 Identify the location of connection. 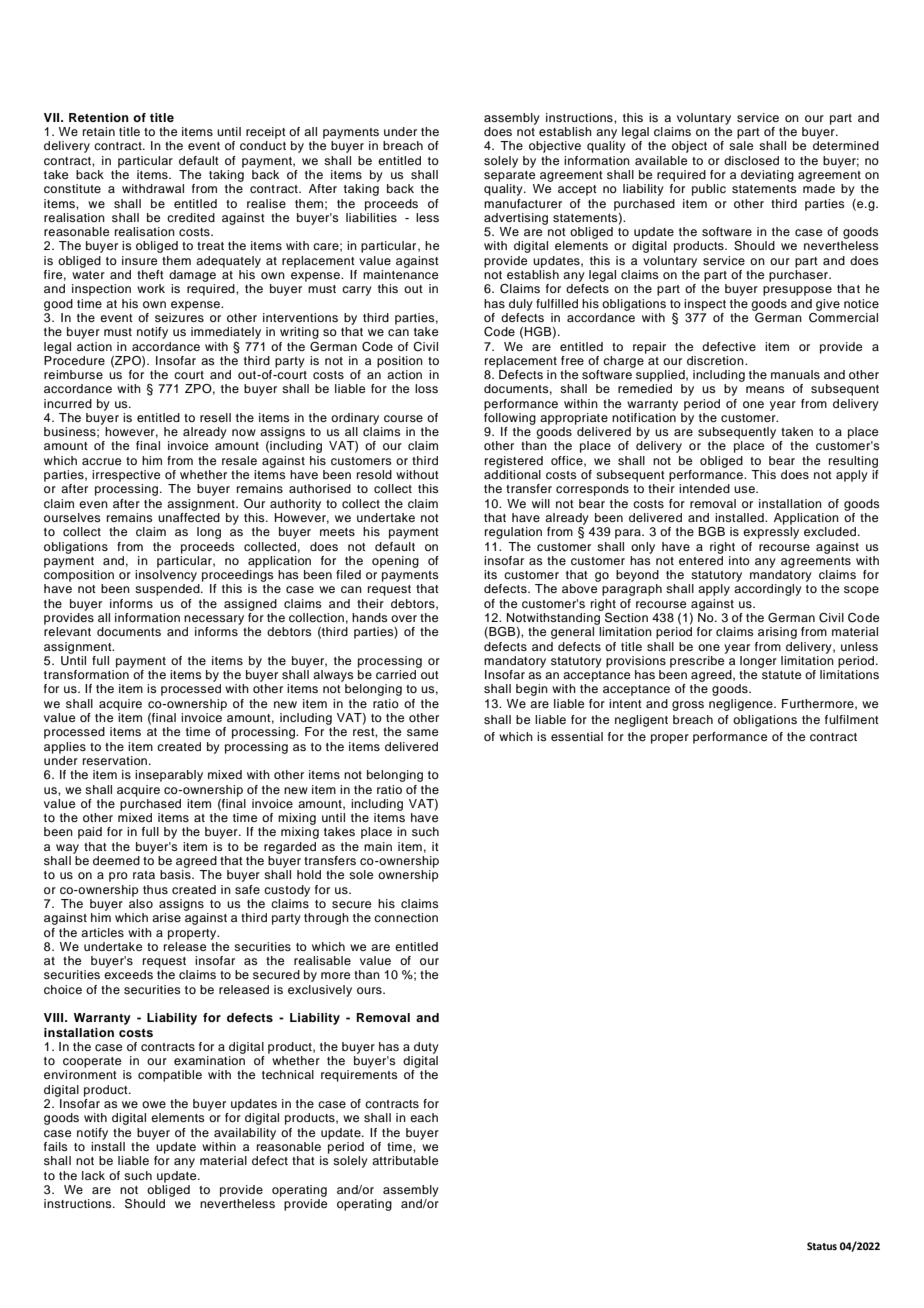
(406, 917).
